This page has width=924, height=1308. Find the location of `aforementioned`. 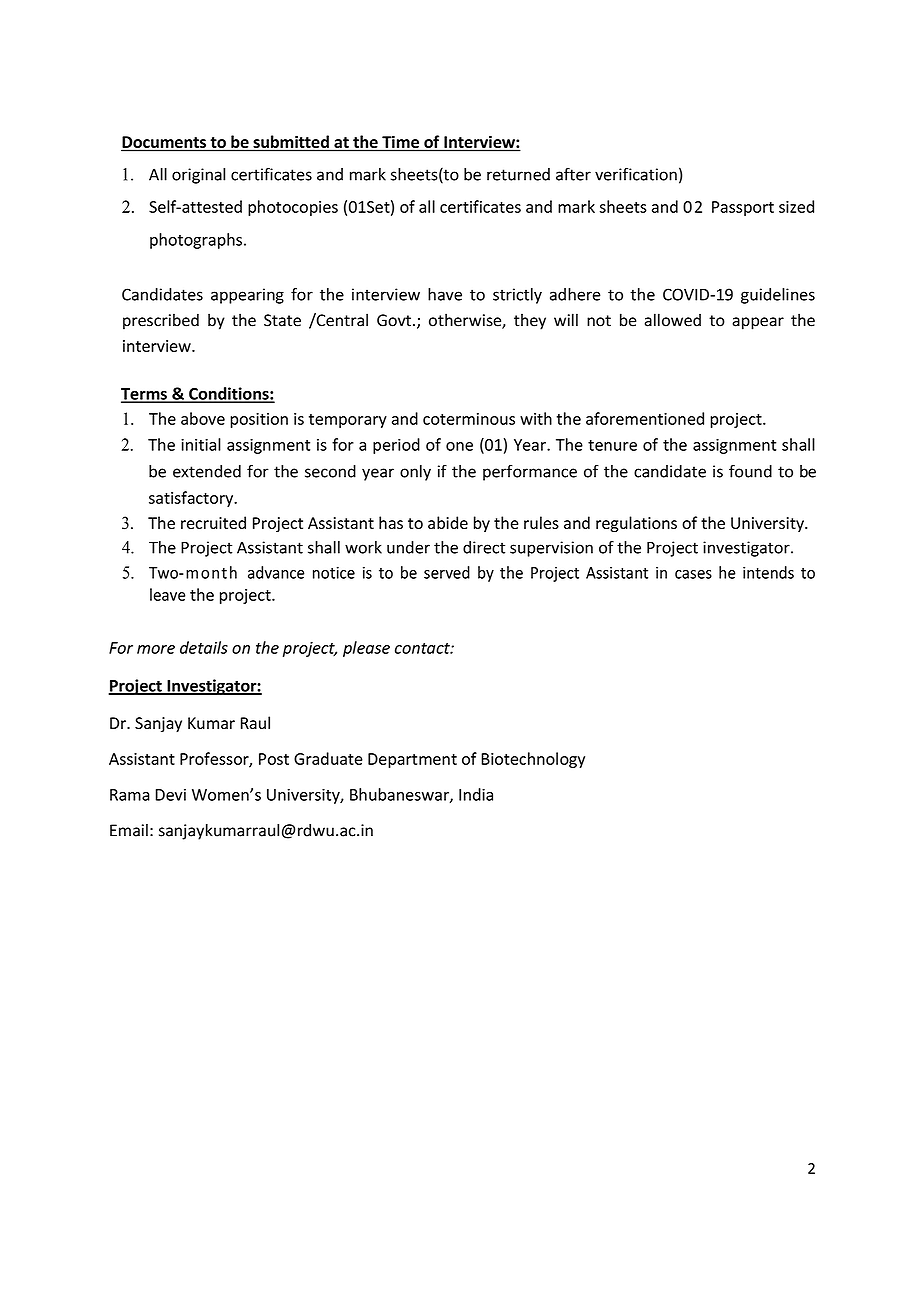

aforementioned is located at coordinates (645, 418).
